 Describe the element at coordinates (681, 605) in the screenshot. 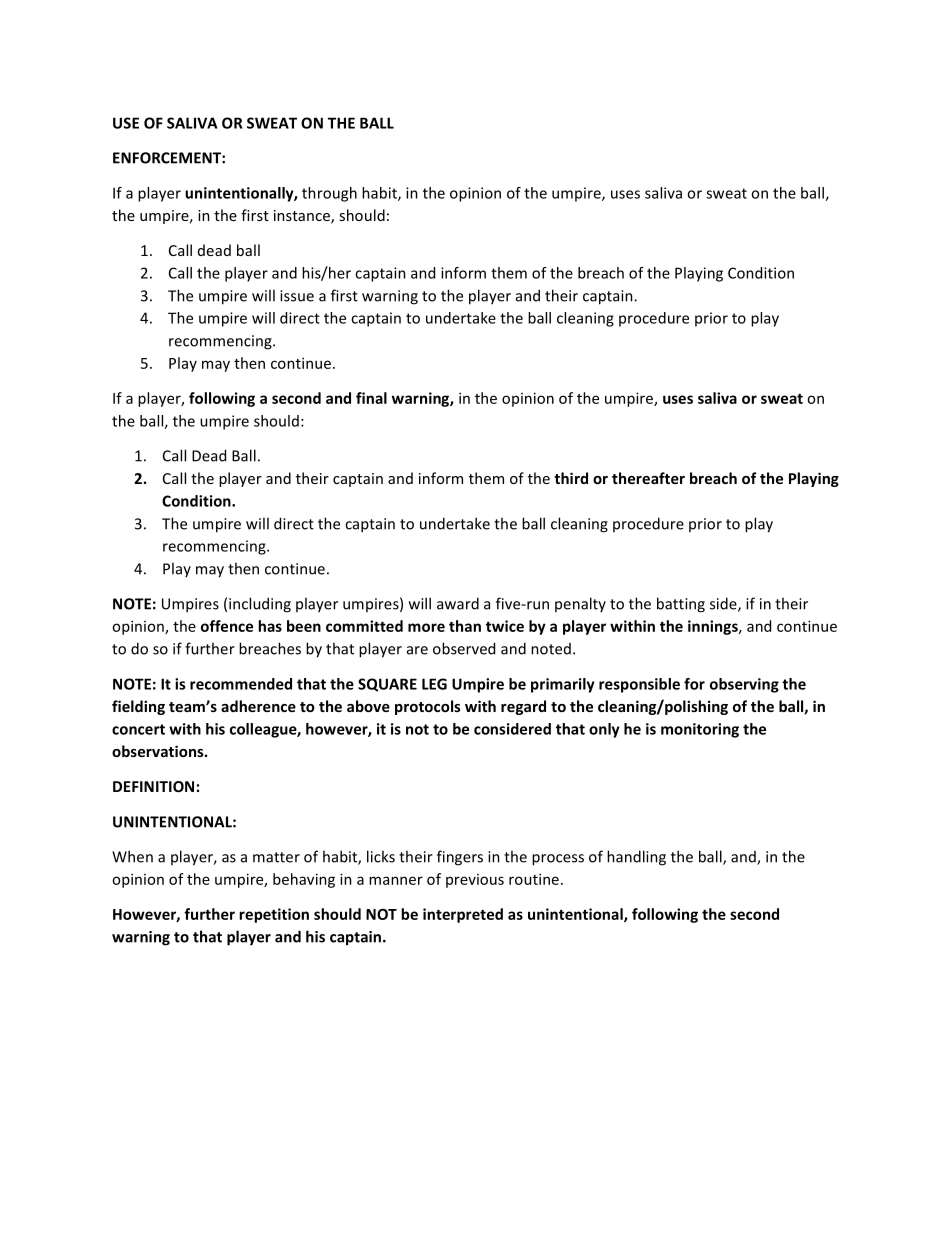

I see `batting` at that location.
